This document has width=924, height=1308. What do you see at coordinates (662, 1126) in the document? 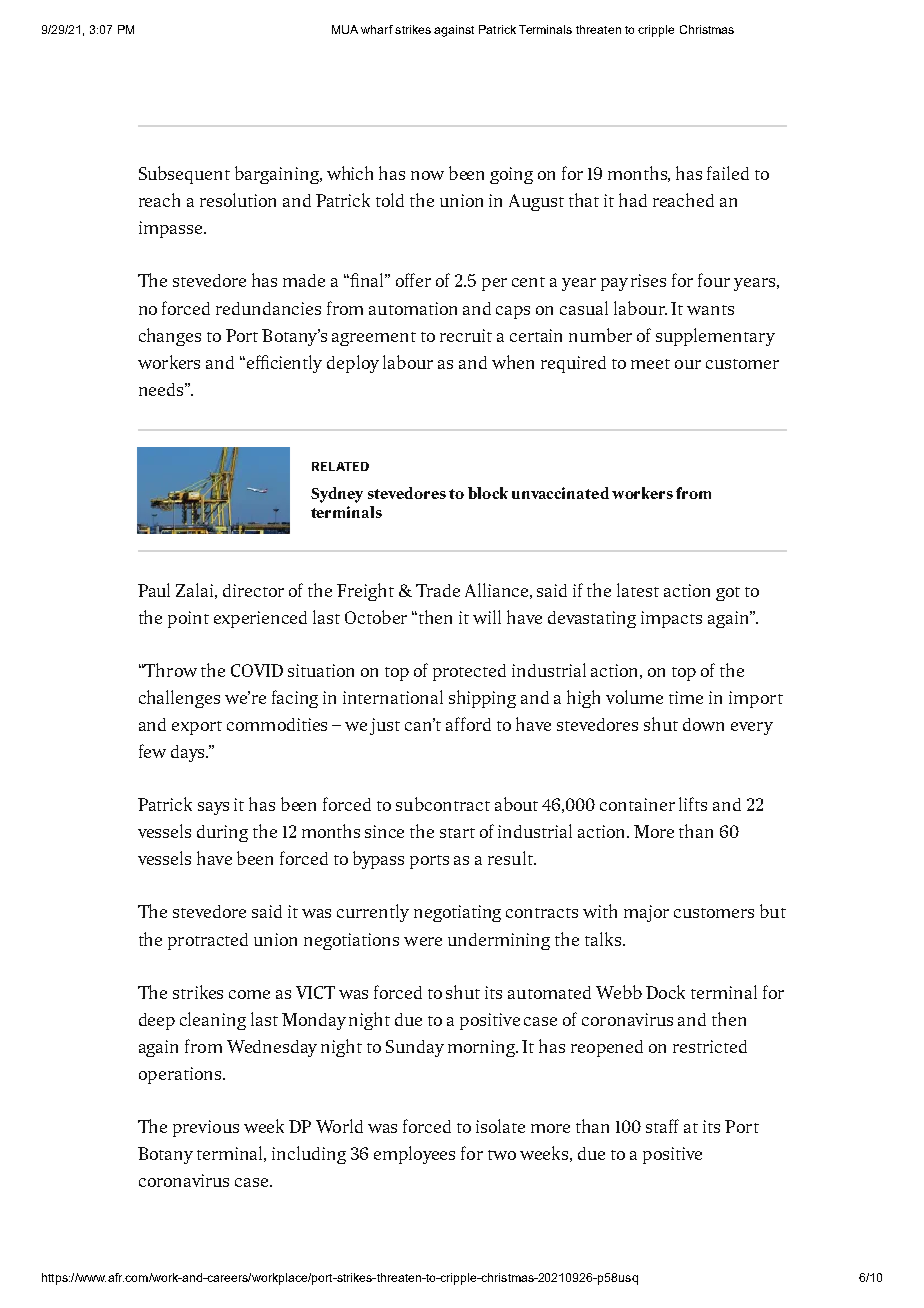
I see `staff` at bounding box center [662, 1126].
